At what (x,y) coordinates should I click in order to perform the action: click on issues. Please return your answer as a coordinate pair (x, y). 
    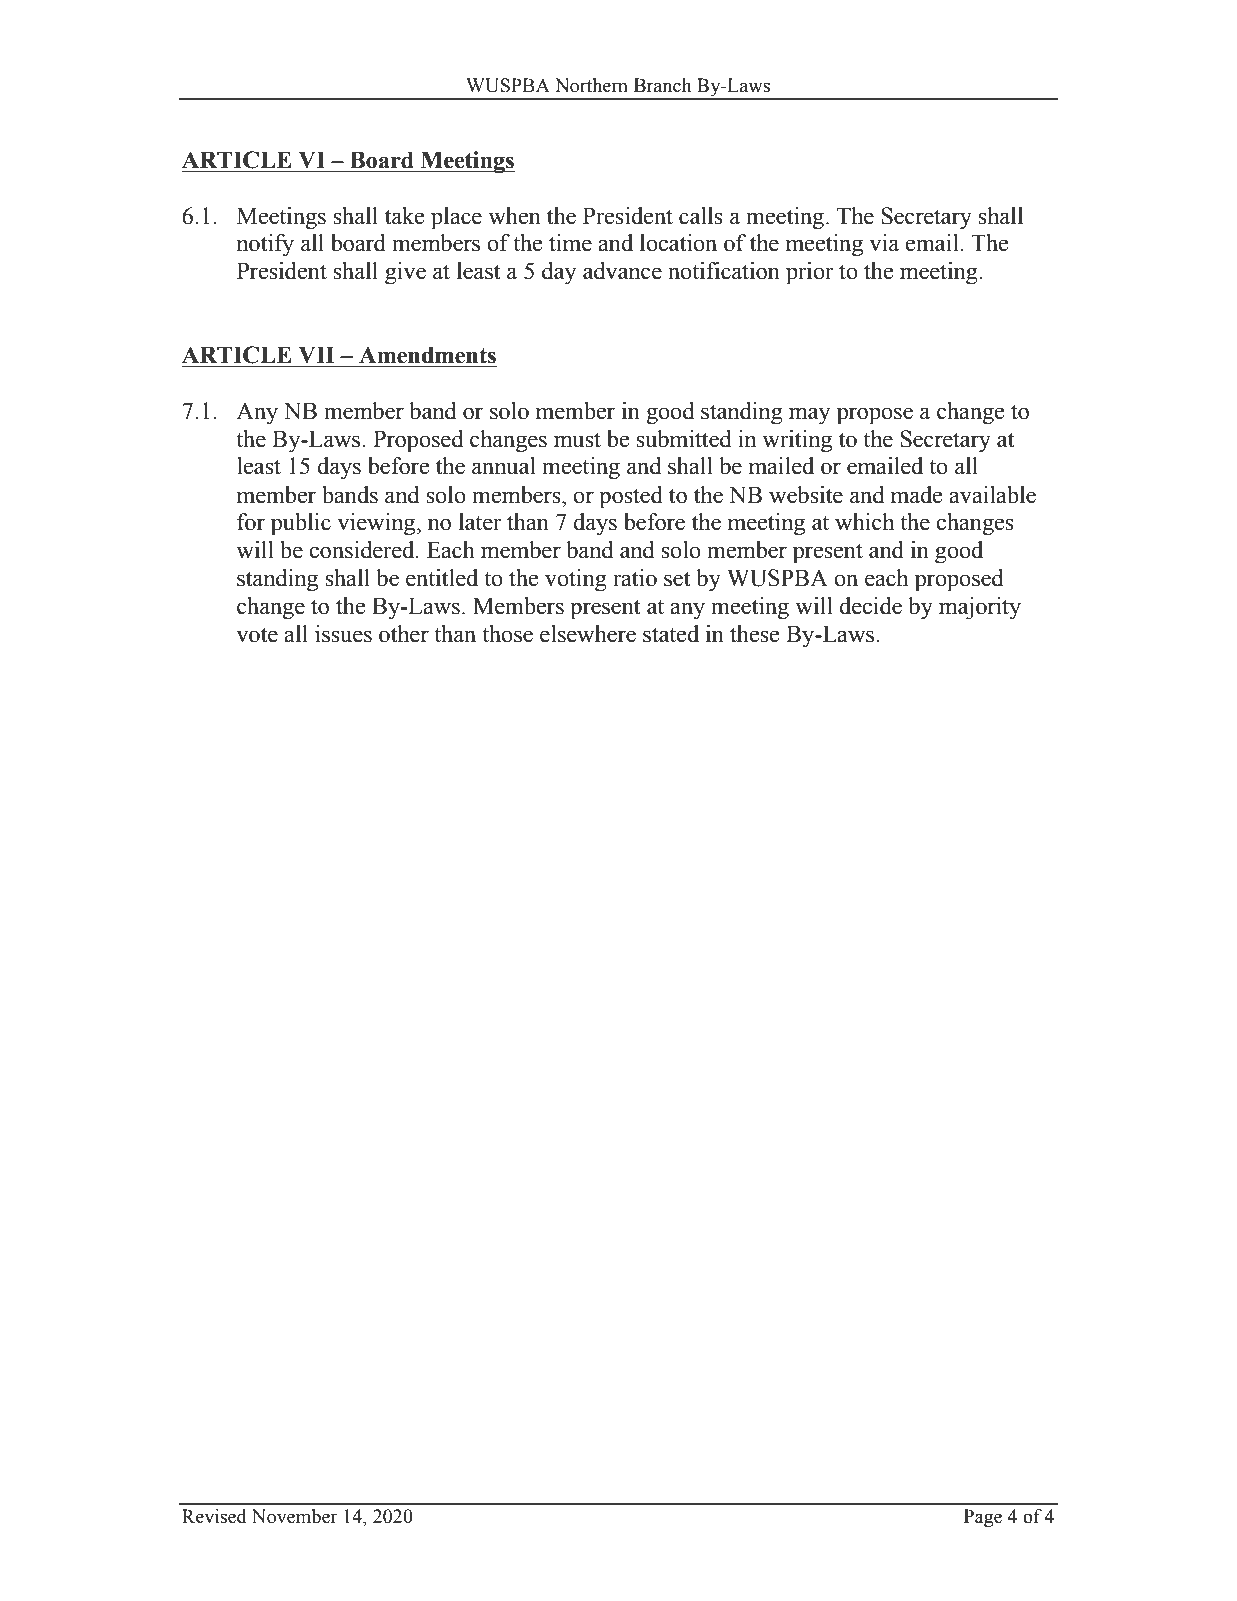
    Looking at the image, I should click on (343, 634).
